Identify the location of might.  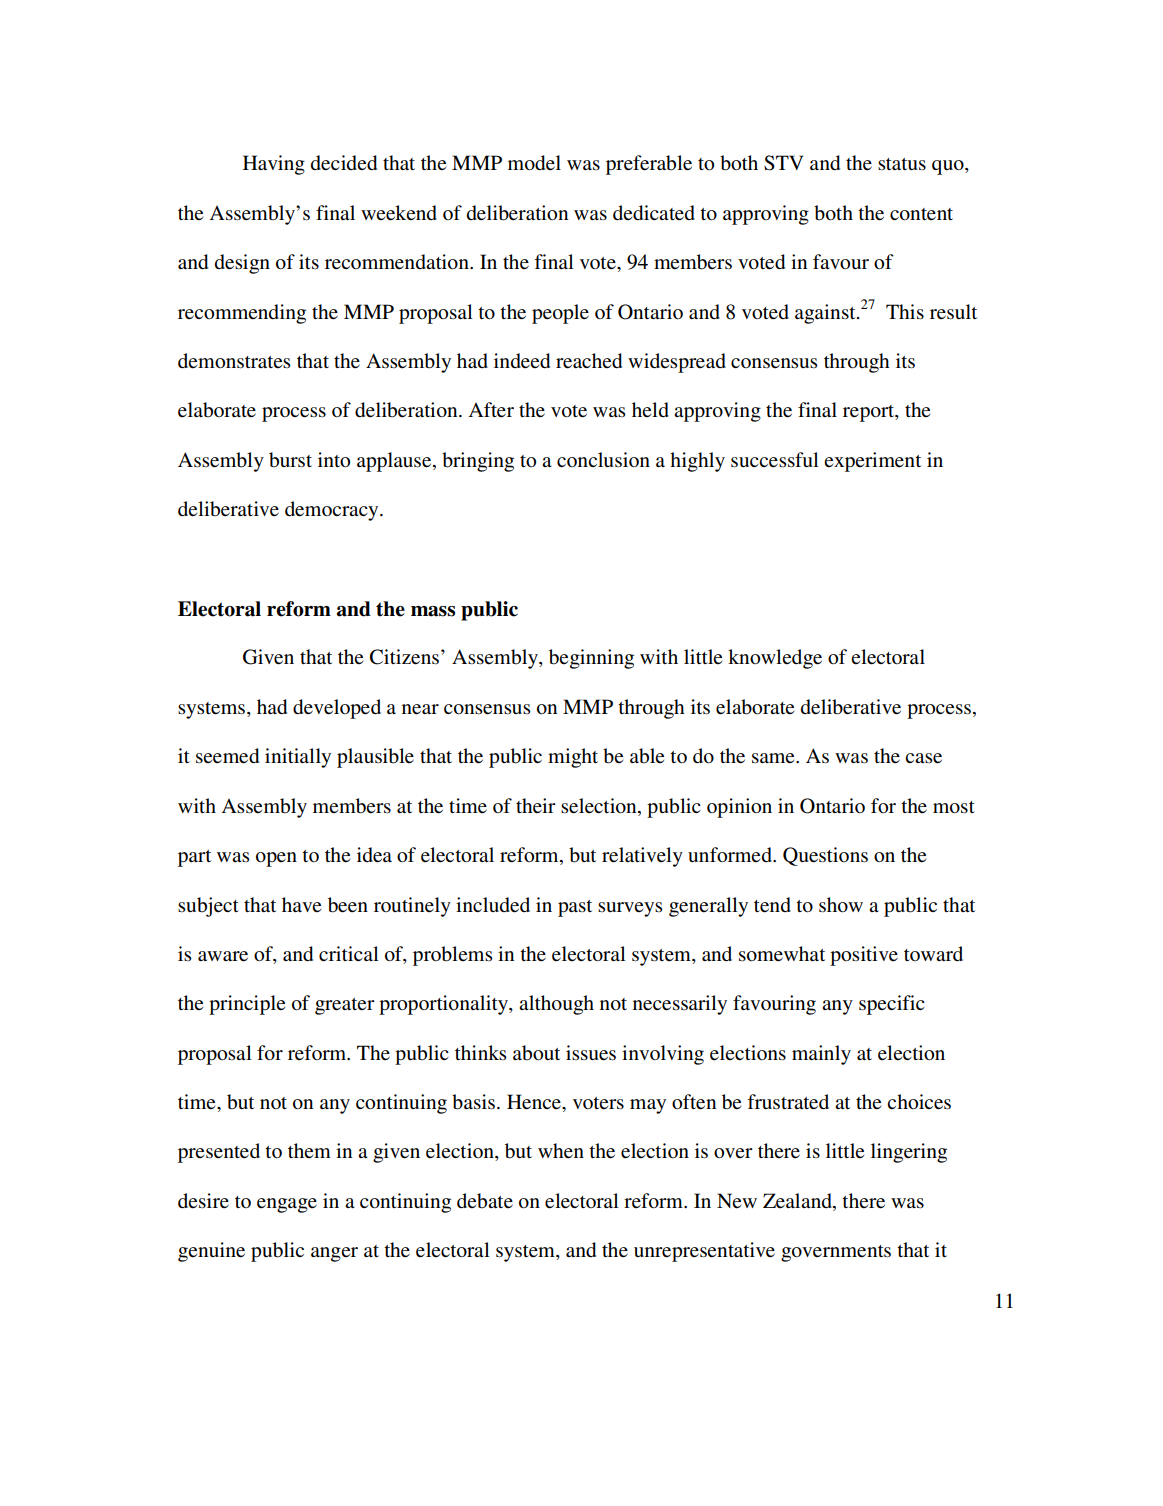
(573, 758).
